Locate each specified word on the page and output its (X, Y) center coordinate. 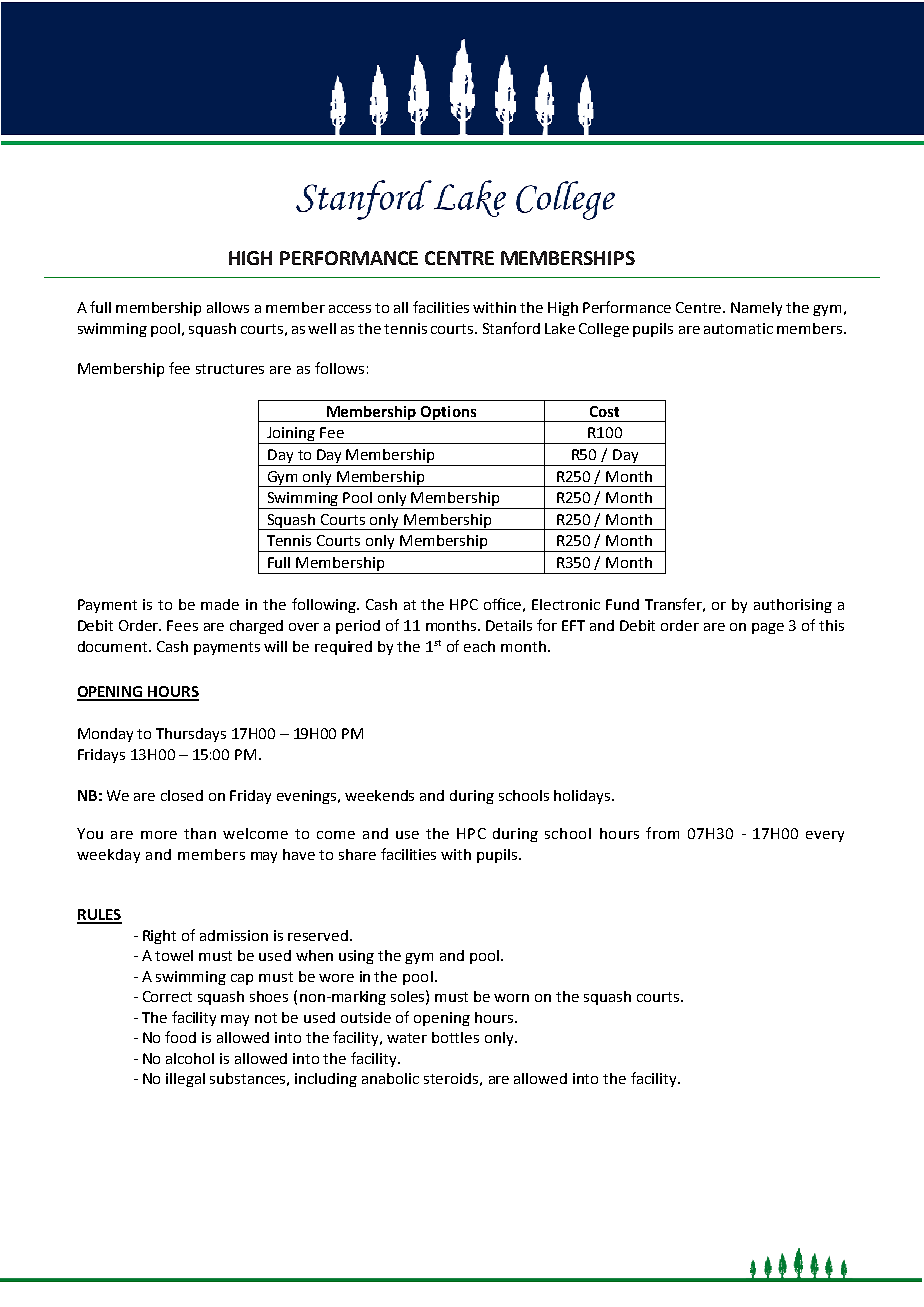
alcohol (190, 1058)
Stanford (511, 328)
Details (509, 625)
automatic (738, 328)
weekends (379, 795)
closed (182, 795)
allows (228, 307)
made (220, 604)
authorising (793, 606)
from (662, 833)
